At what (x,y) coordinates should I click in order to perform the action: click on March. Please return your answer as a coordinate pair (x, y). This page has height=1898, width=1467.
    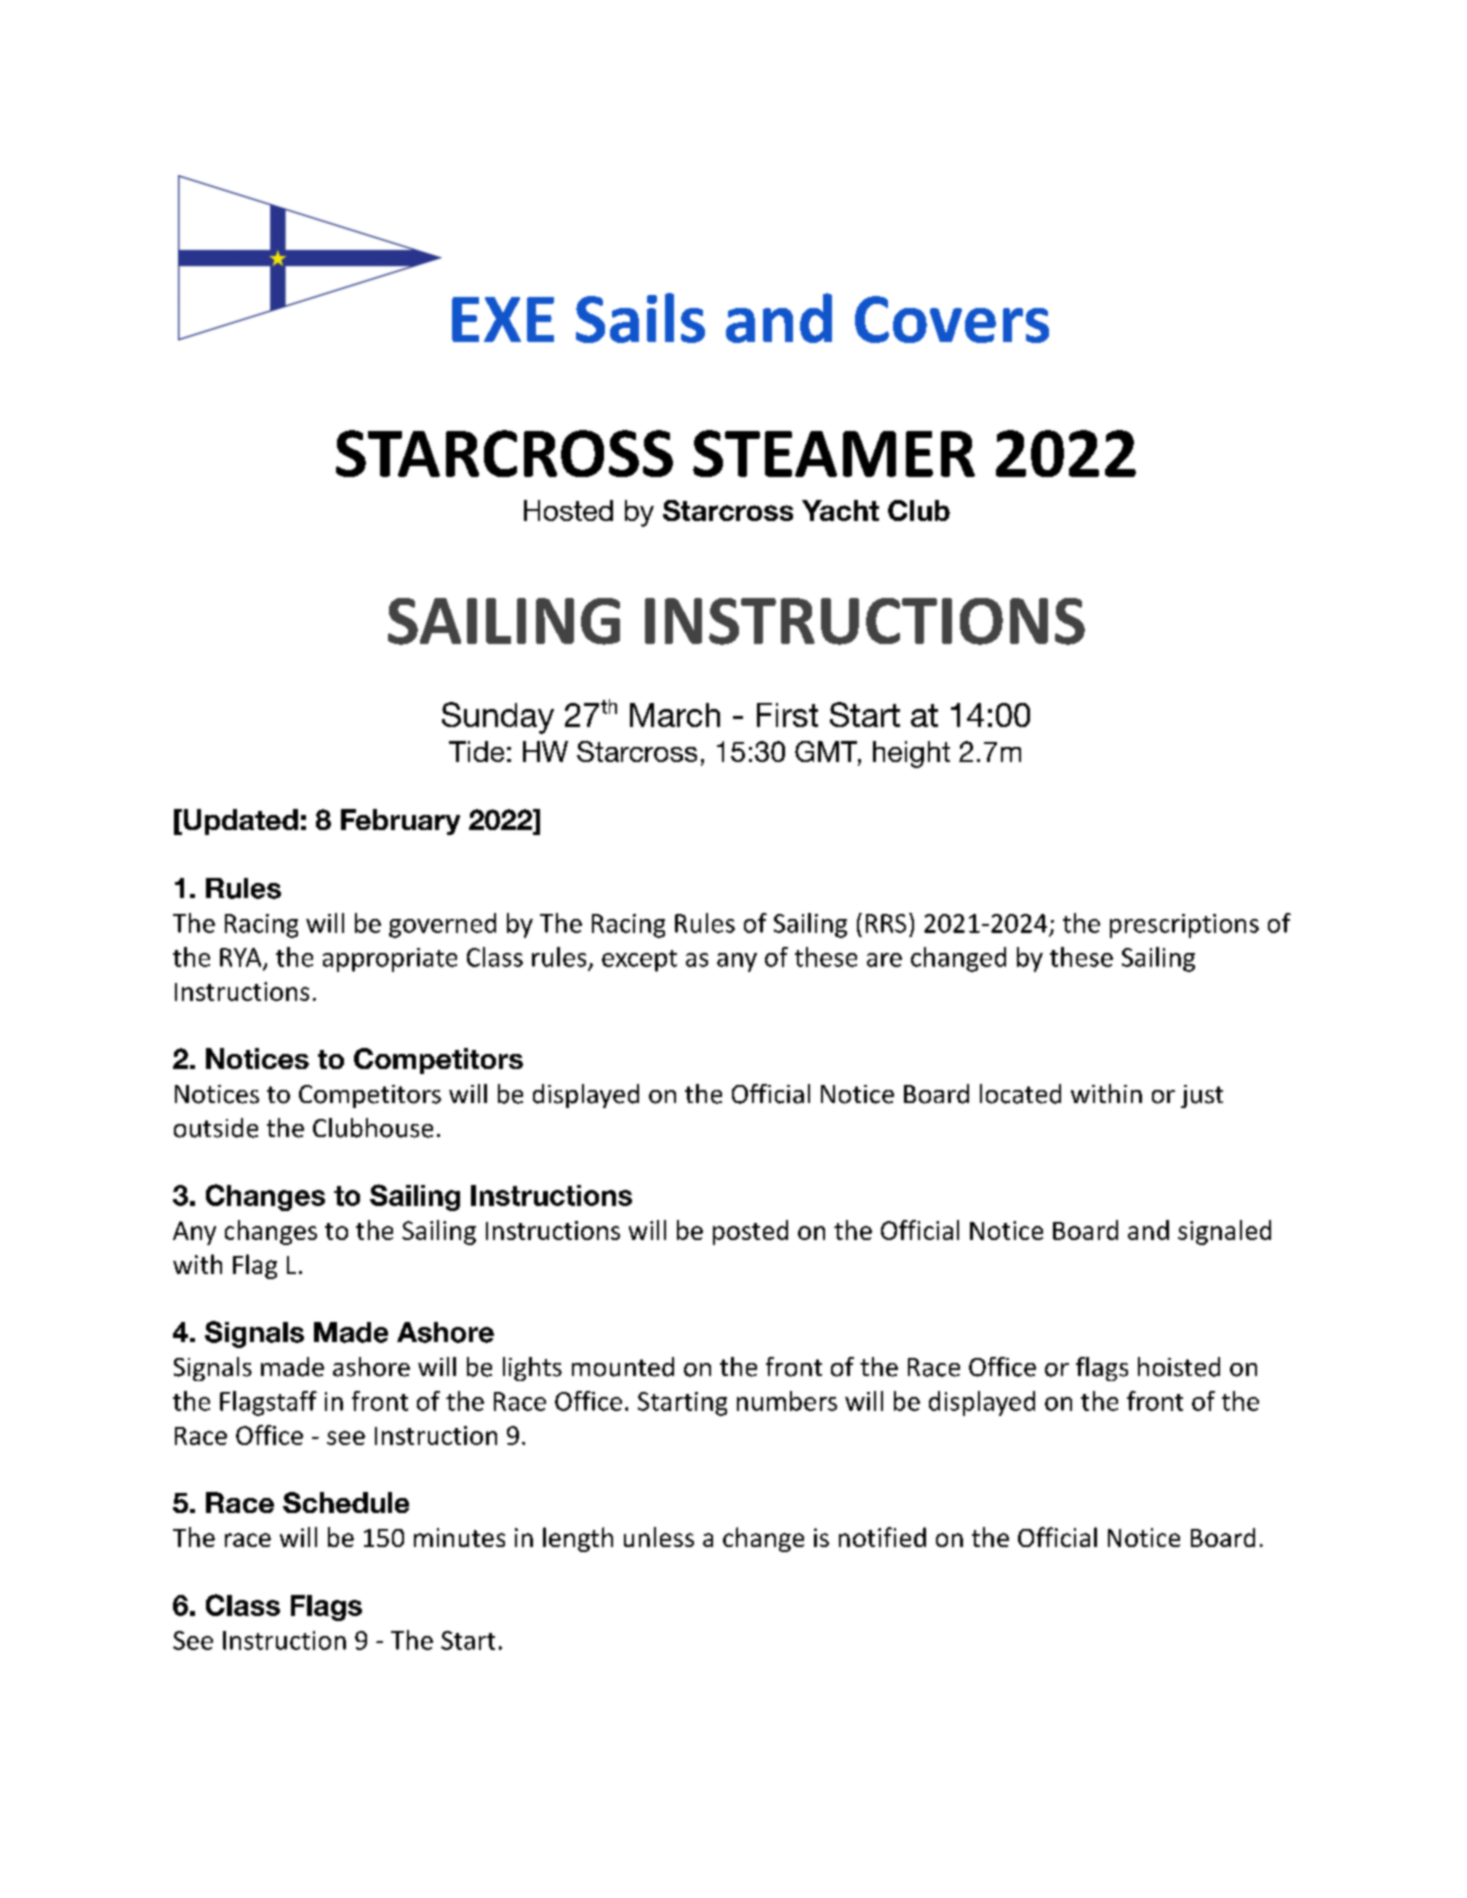
    Looking at the image, I should click on (675, 715).
